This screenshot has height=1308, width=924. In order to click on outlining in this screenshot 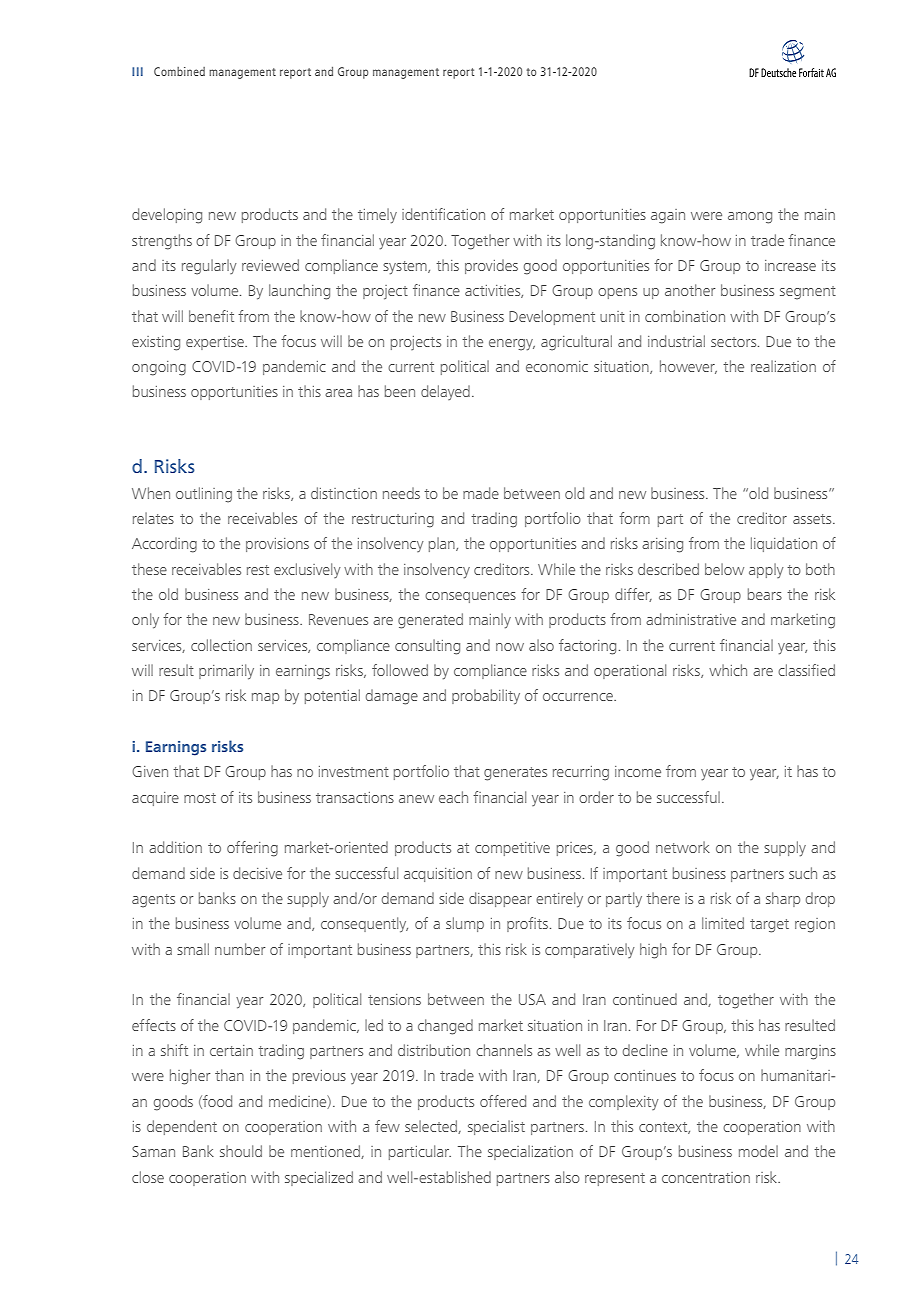, I will do `click(204, 495)`.
